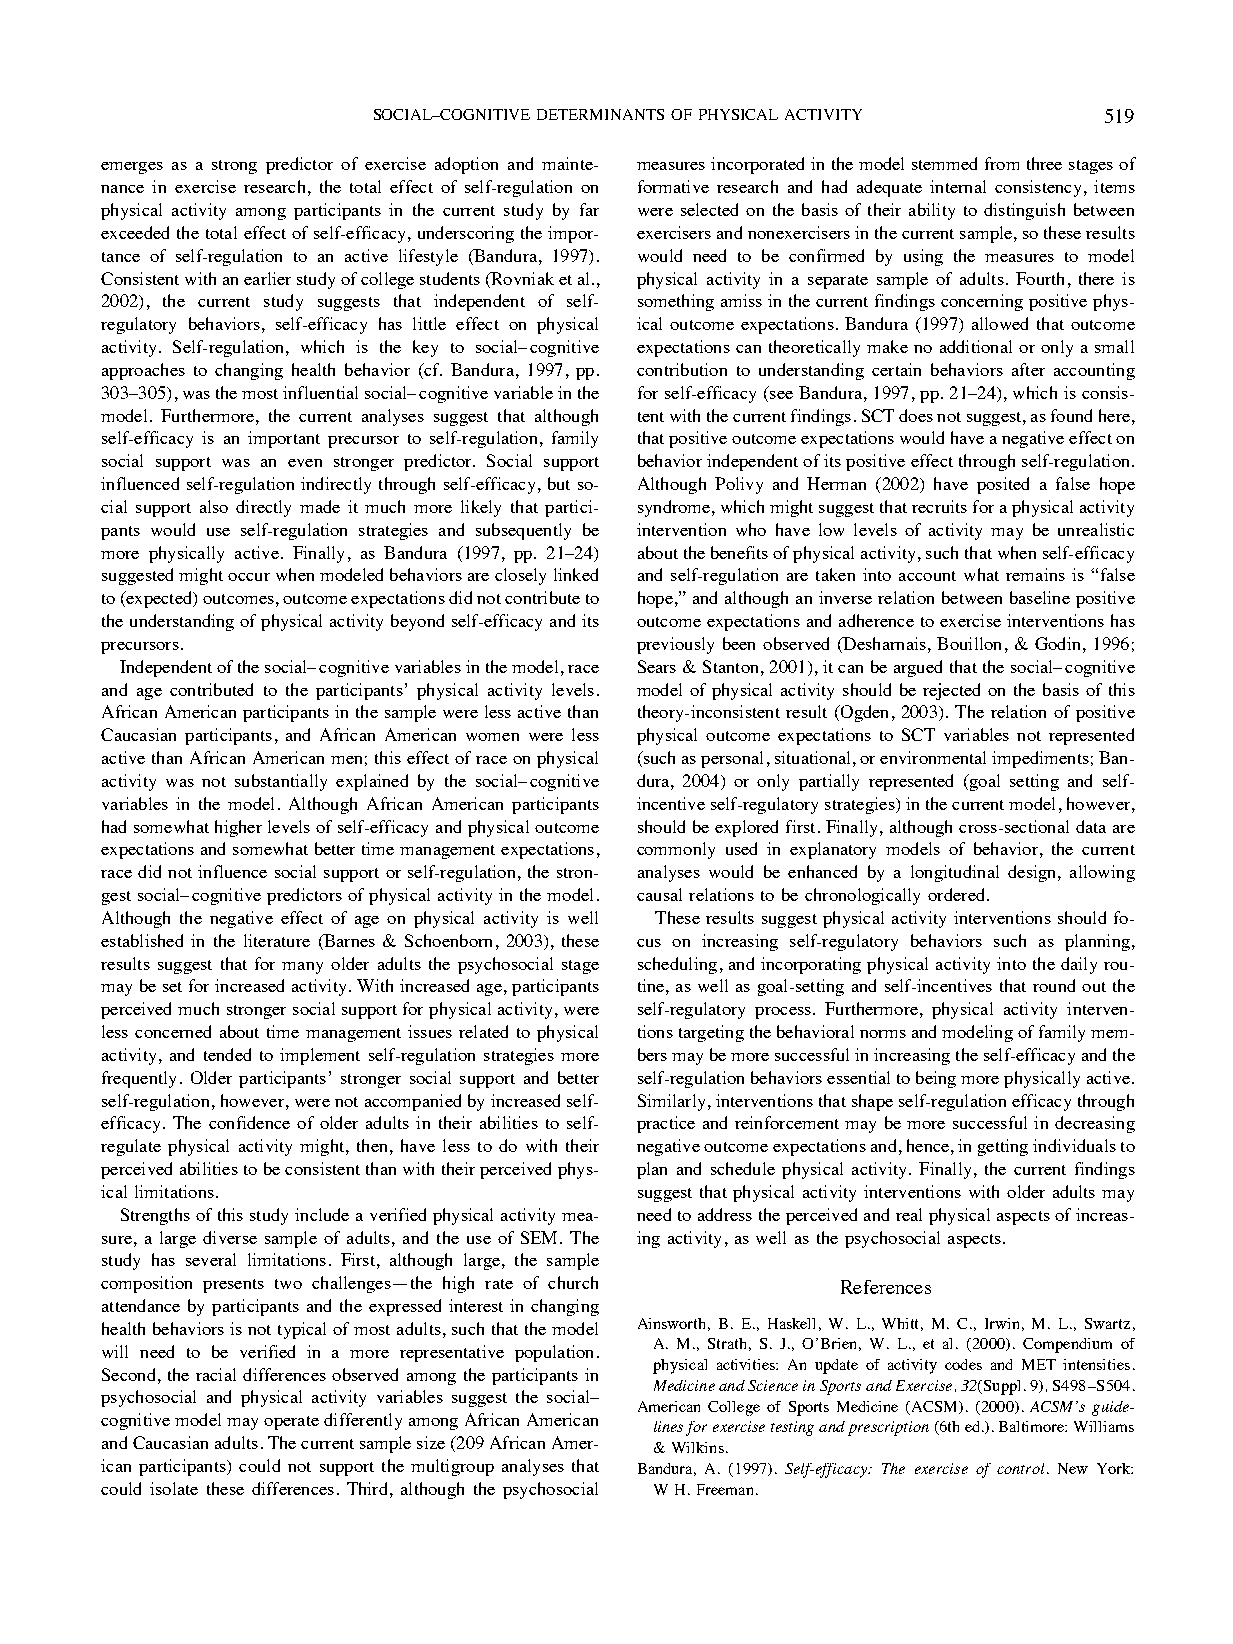 This screenshot has width=1233, height=1644. What do you see at coordinates (732, 759) in the screenshot?
I see `personal` at bounding box center [732, 759].
